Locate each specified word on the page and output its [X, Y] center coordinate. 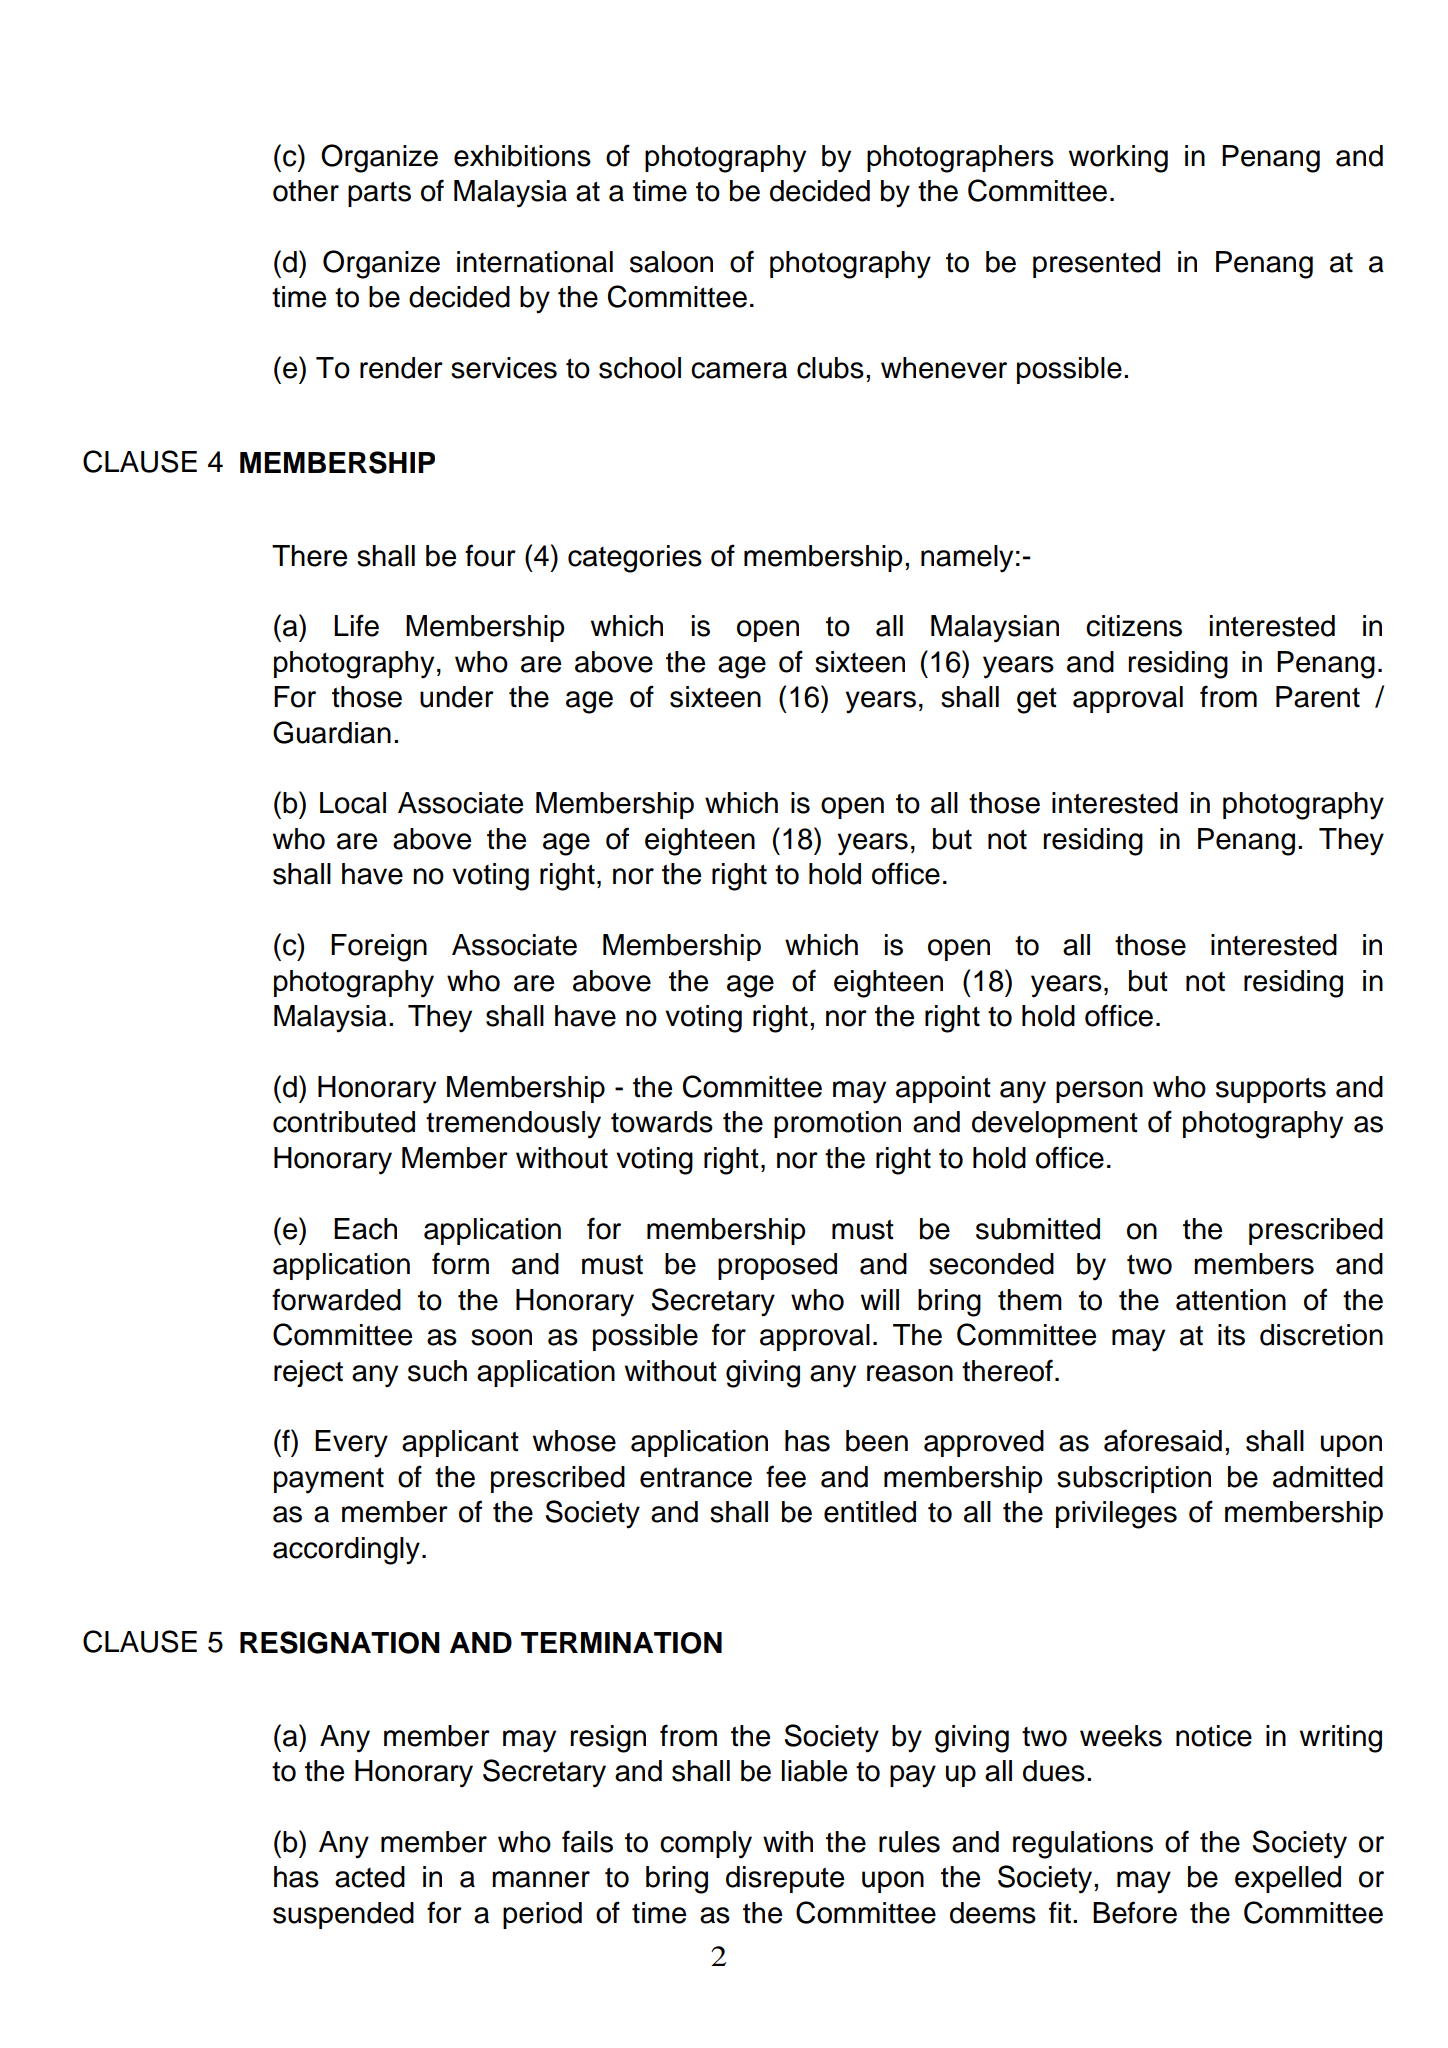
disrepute [785, 1879]
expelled [1288, 1879]
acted [370, 1877]
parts [379, 194]
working [1118, 159]
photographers [960, 159]
